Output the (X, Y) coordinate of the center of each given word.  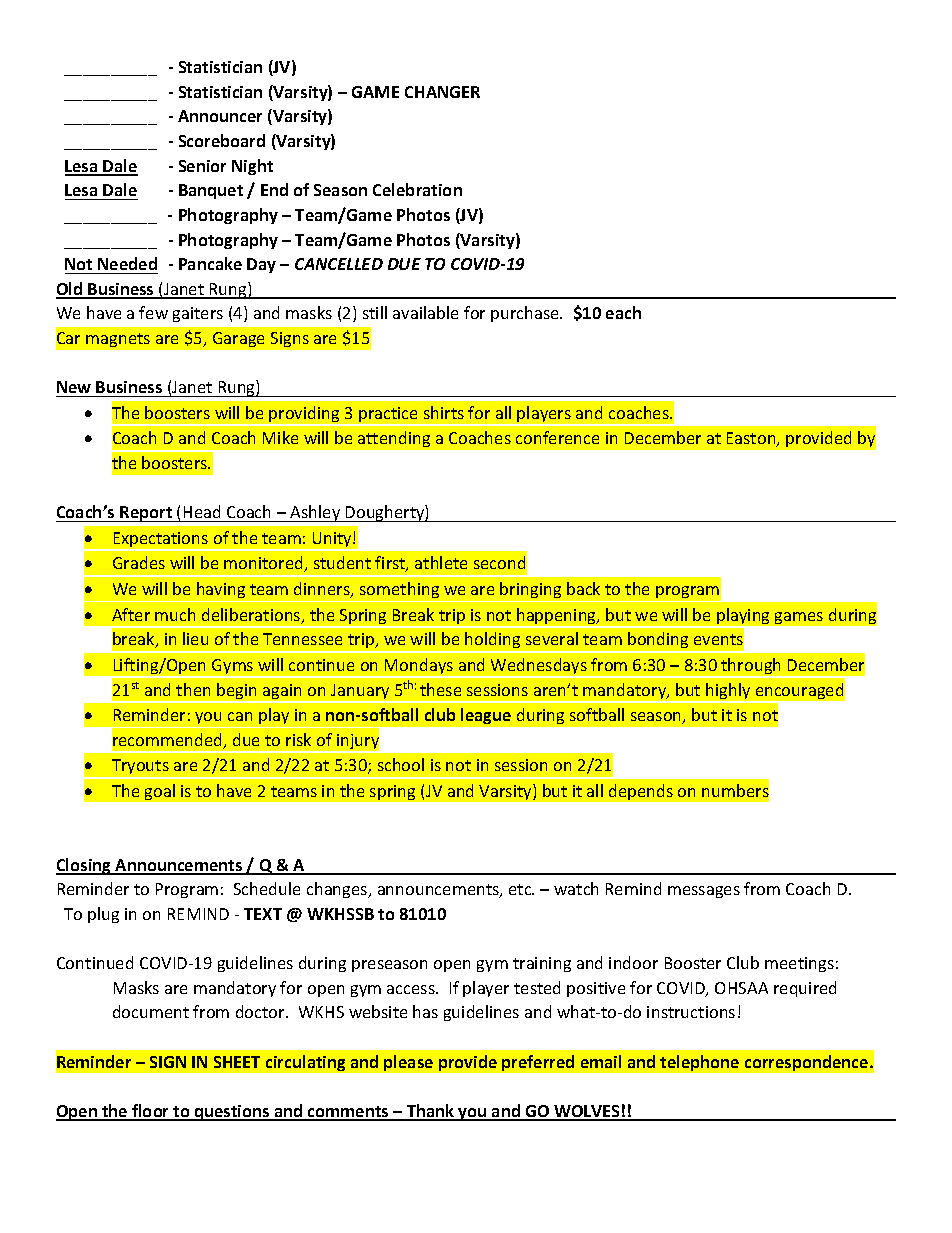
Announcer (220, 116)
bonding (658, 642)
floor (151, 1112)
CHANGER (442, 92)
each (623, 312)
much (175, 614)
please (408, 1063)
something (399, 590)
